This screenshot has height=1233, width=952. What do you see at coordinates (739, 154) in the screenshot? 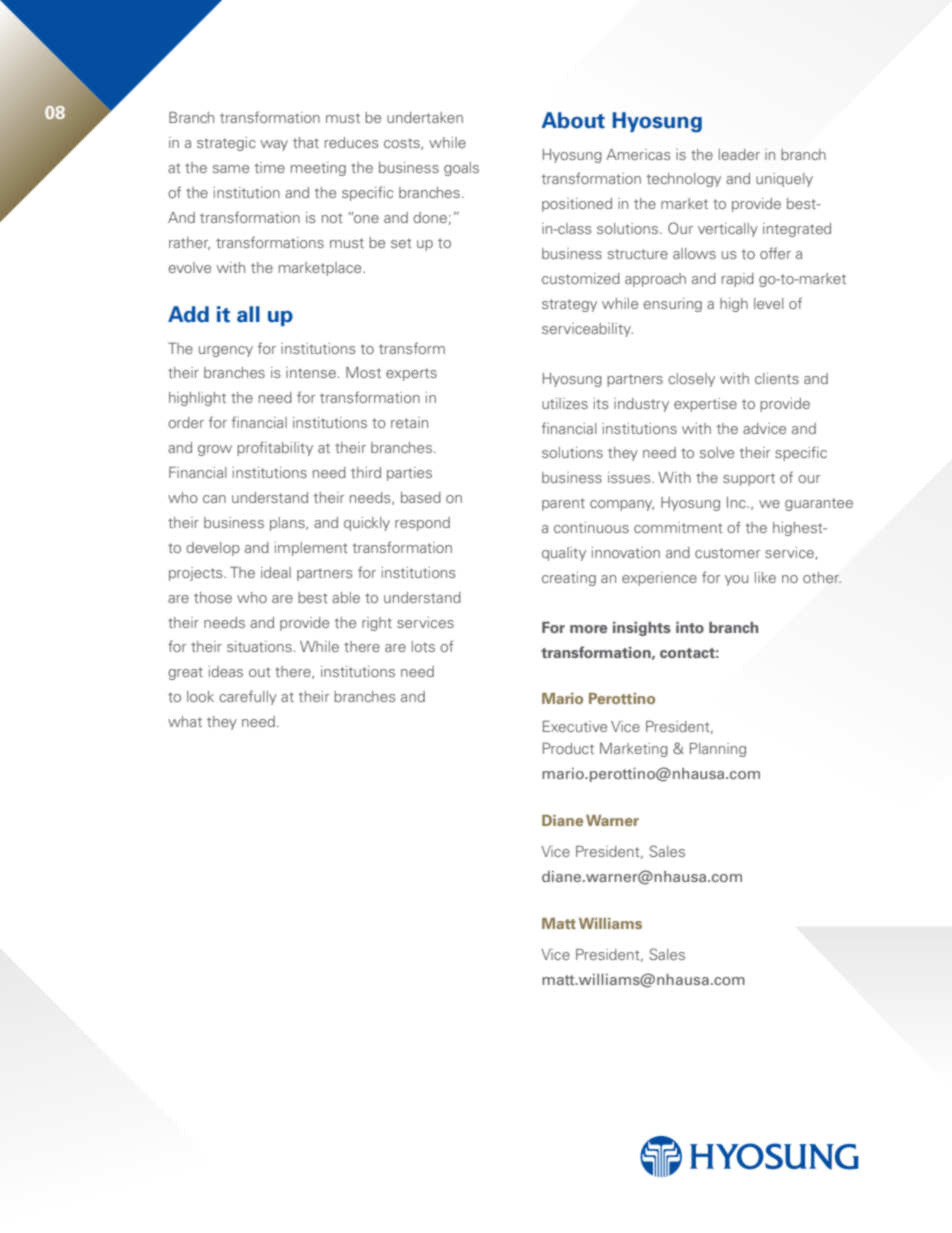
I see `leader` at bounding box center [739, 154].
